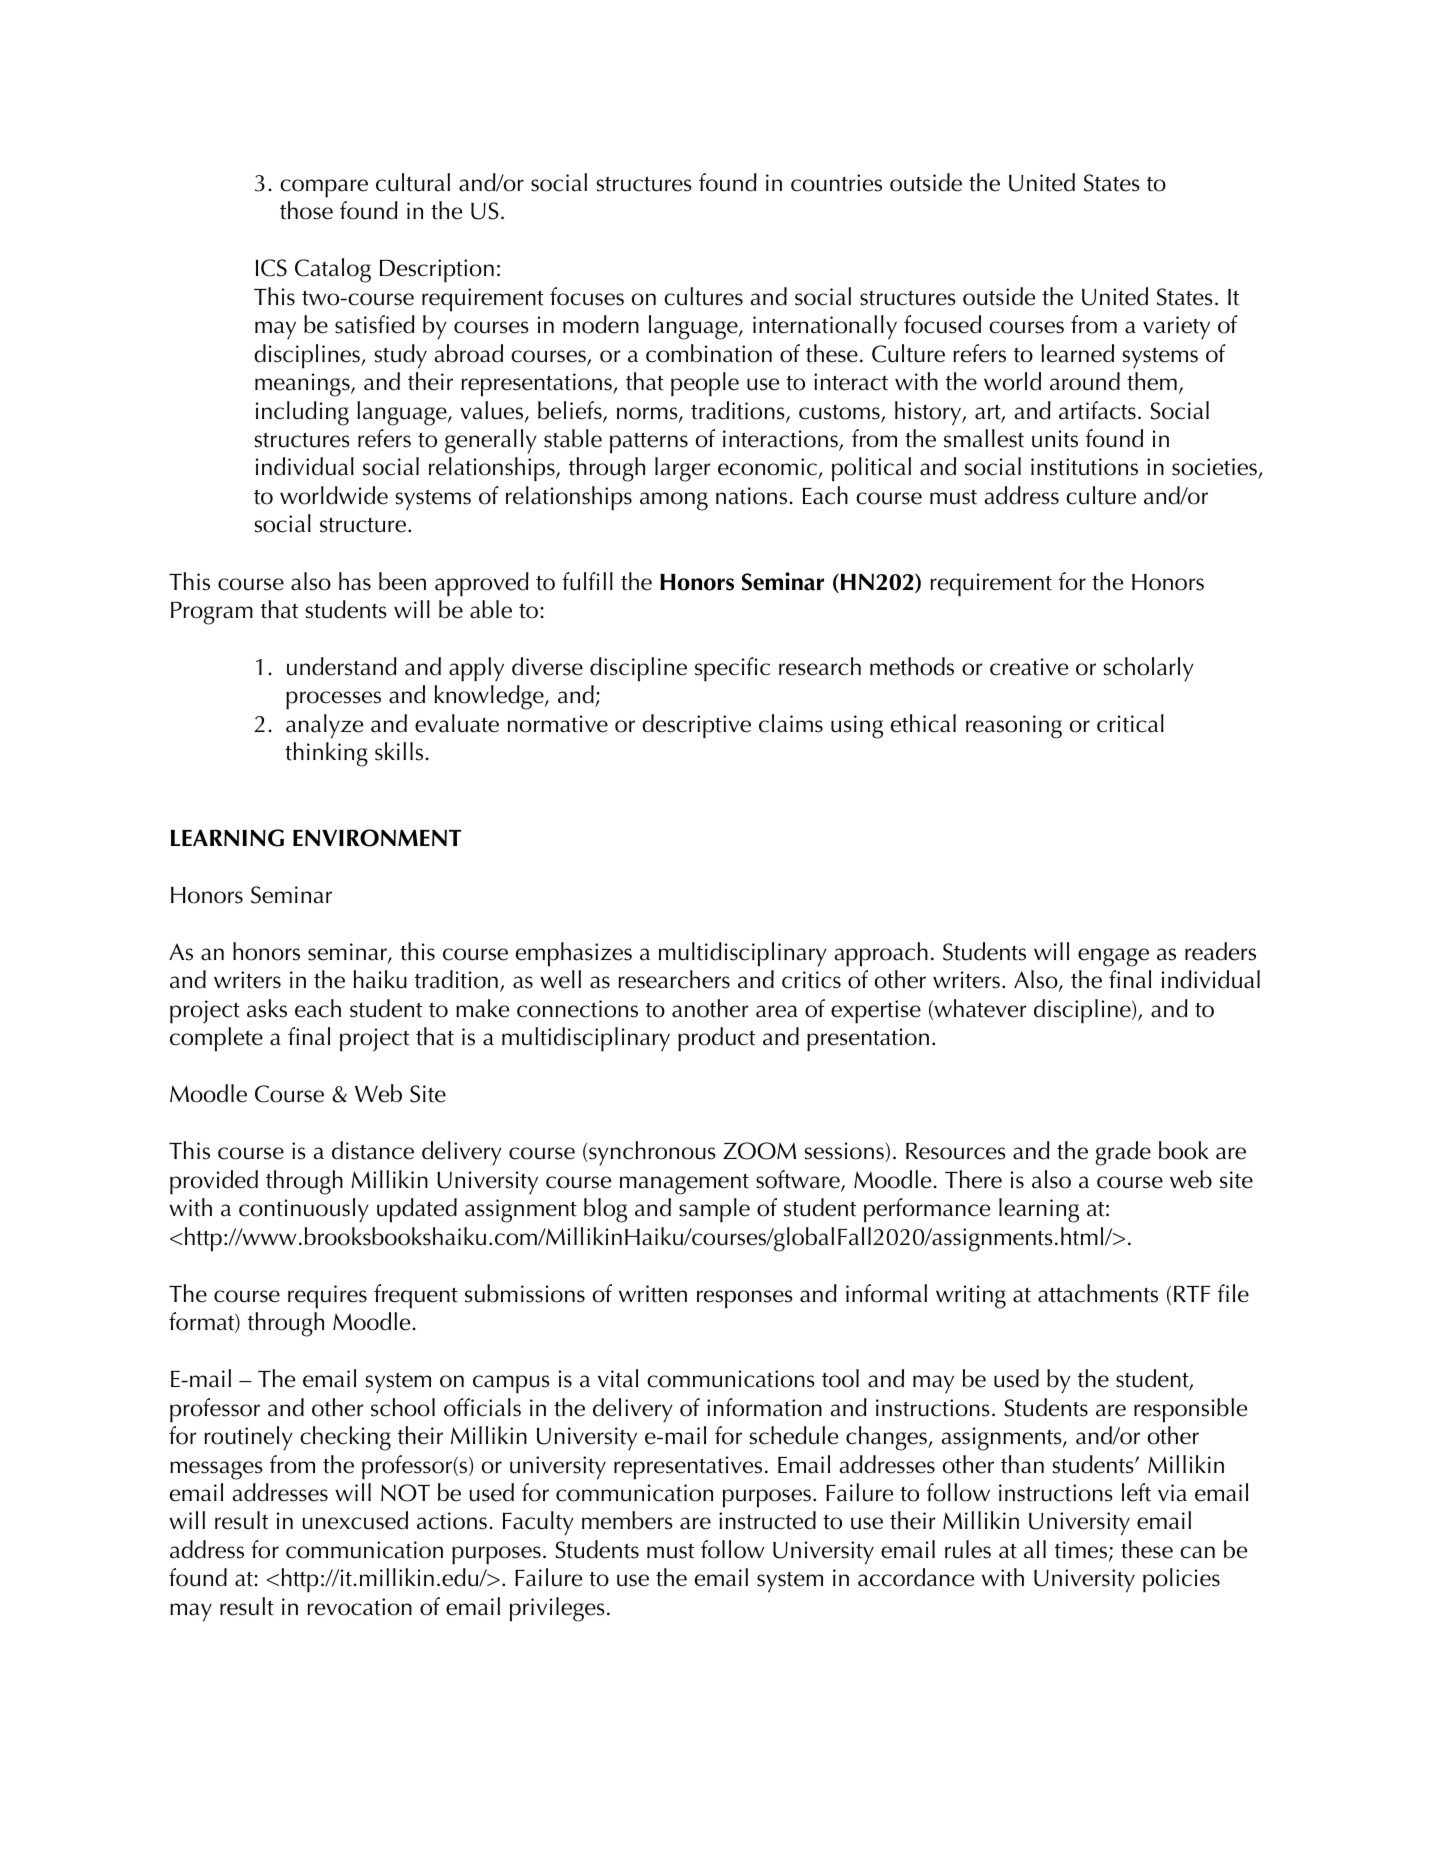 This screenshot has height=1861, width=1438. I want to click on engage, so click(1113, 957).
